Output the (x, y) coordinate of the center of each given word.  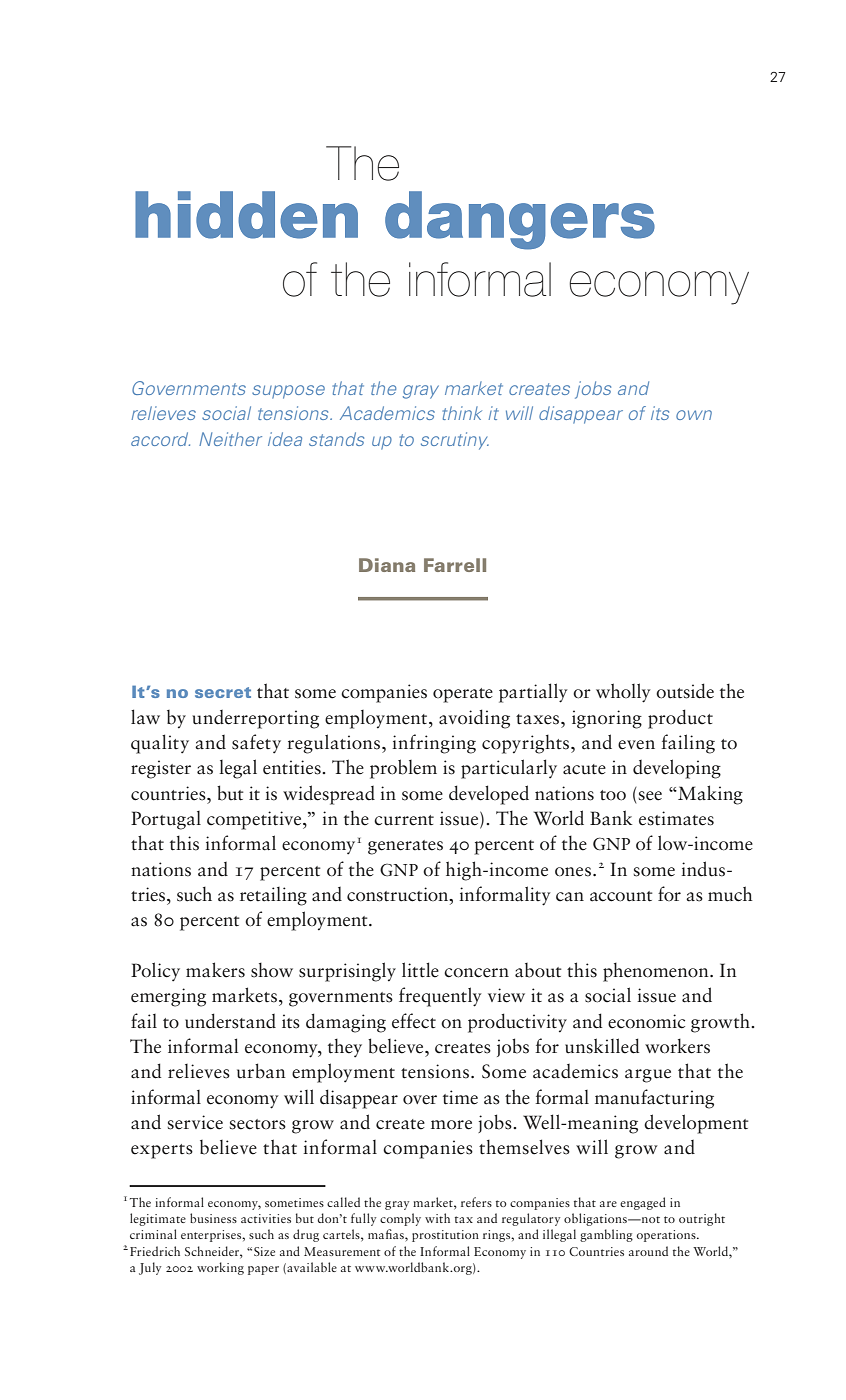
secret (223, 692)
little (420, 970)
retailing (273, 896)
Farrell (455, 565)
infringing (434, 744)
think (462, 413)
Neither (230, 439)
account (621, 896)
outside (685, 691)
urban (261, 1071)
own (694, 415)
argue (648, 1076)
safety (256, 743)
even (636, 745)
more (451, 1125)
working (220, 1268)
